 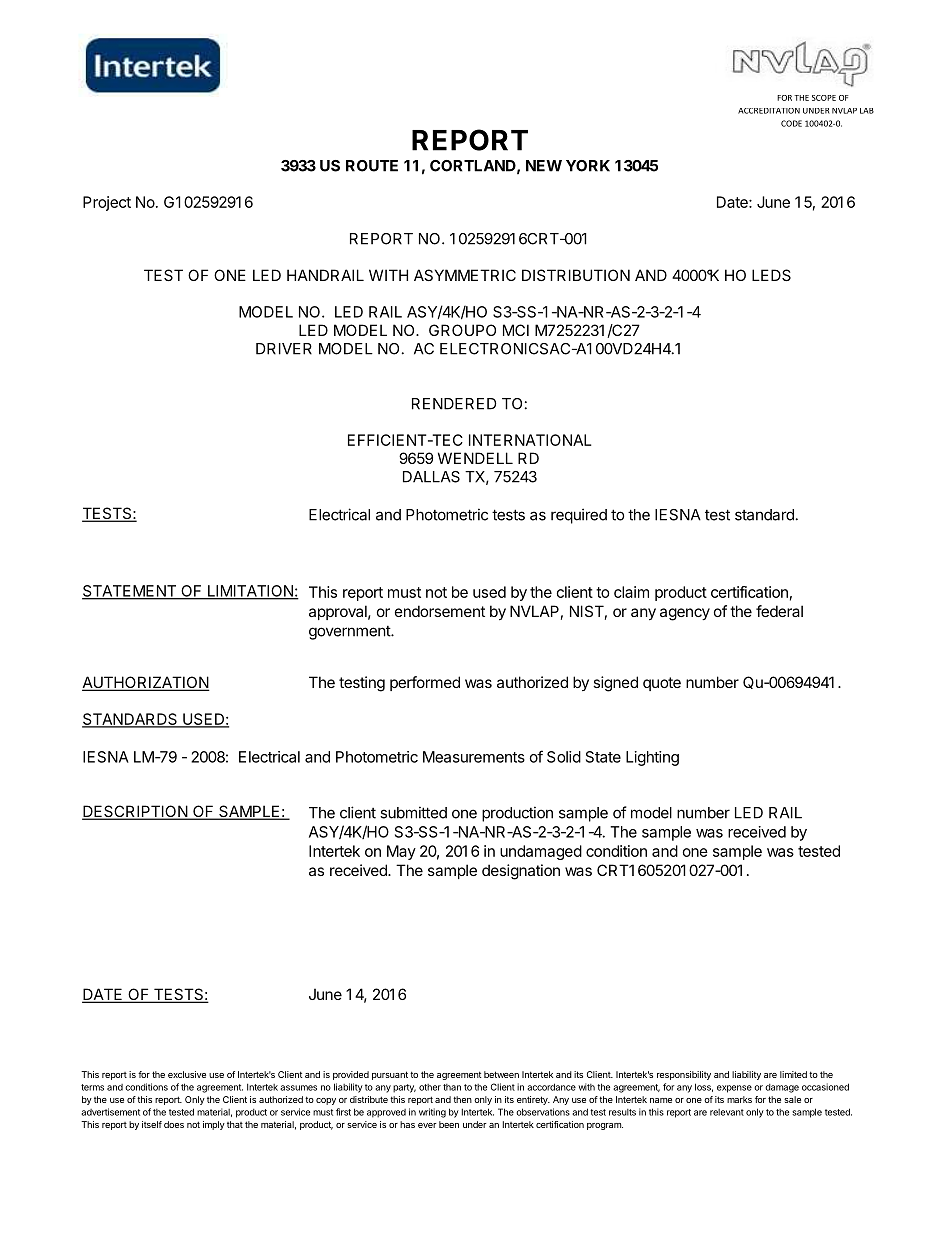 What do you see at coordinates (544, 166) in the document?
I see `NEW` at bounding box center [544, 166].
